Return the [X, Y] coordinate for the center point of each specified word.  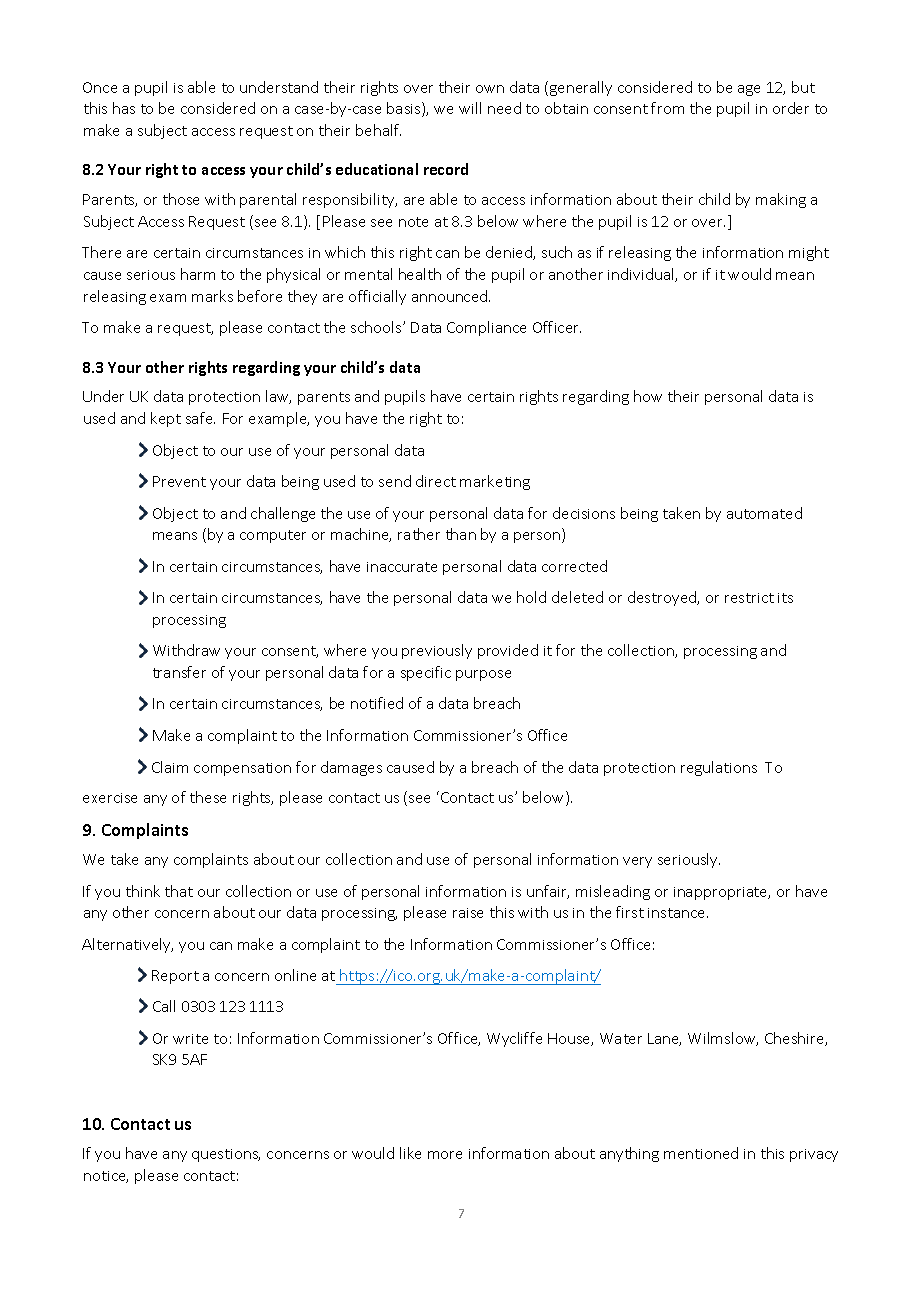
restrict [749, 598]
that [179, 891]
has [124, 108]
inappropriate [722, 893]
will [470, 108]
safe [200, 418]
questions [226, 1155]
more [445, 1155]
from [667, 108]
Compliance [486, 328]
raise [468, 913]
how [648, 396]
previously [437, 651]
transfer [179, 672]
